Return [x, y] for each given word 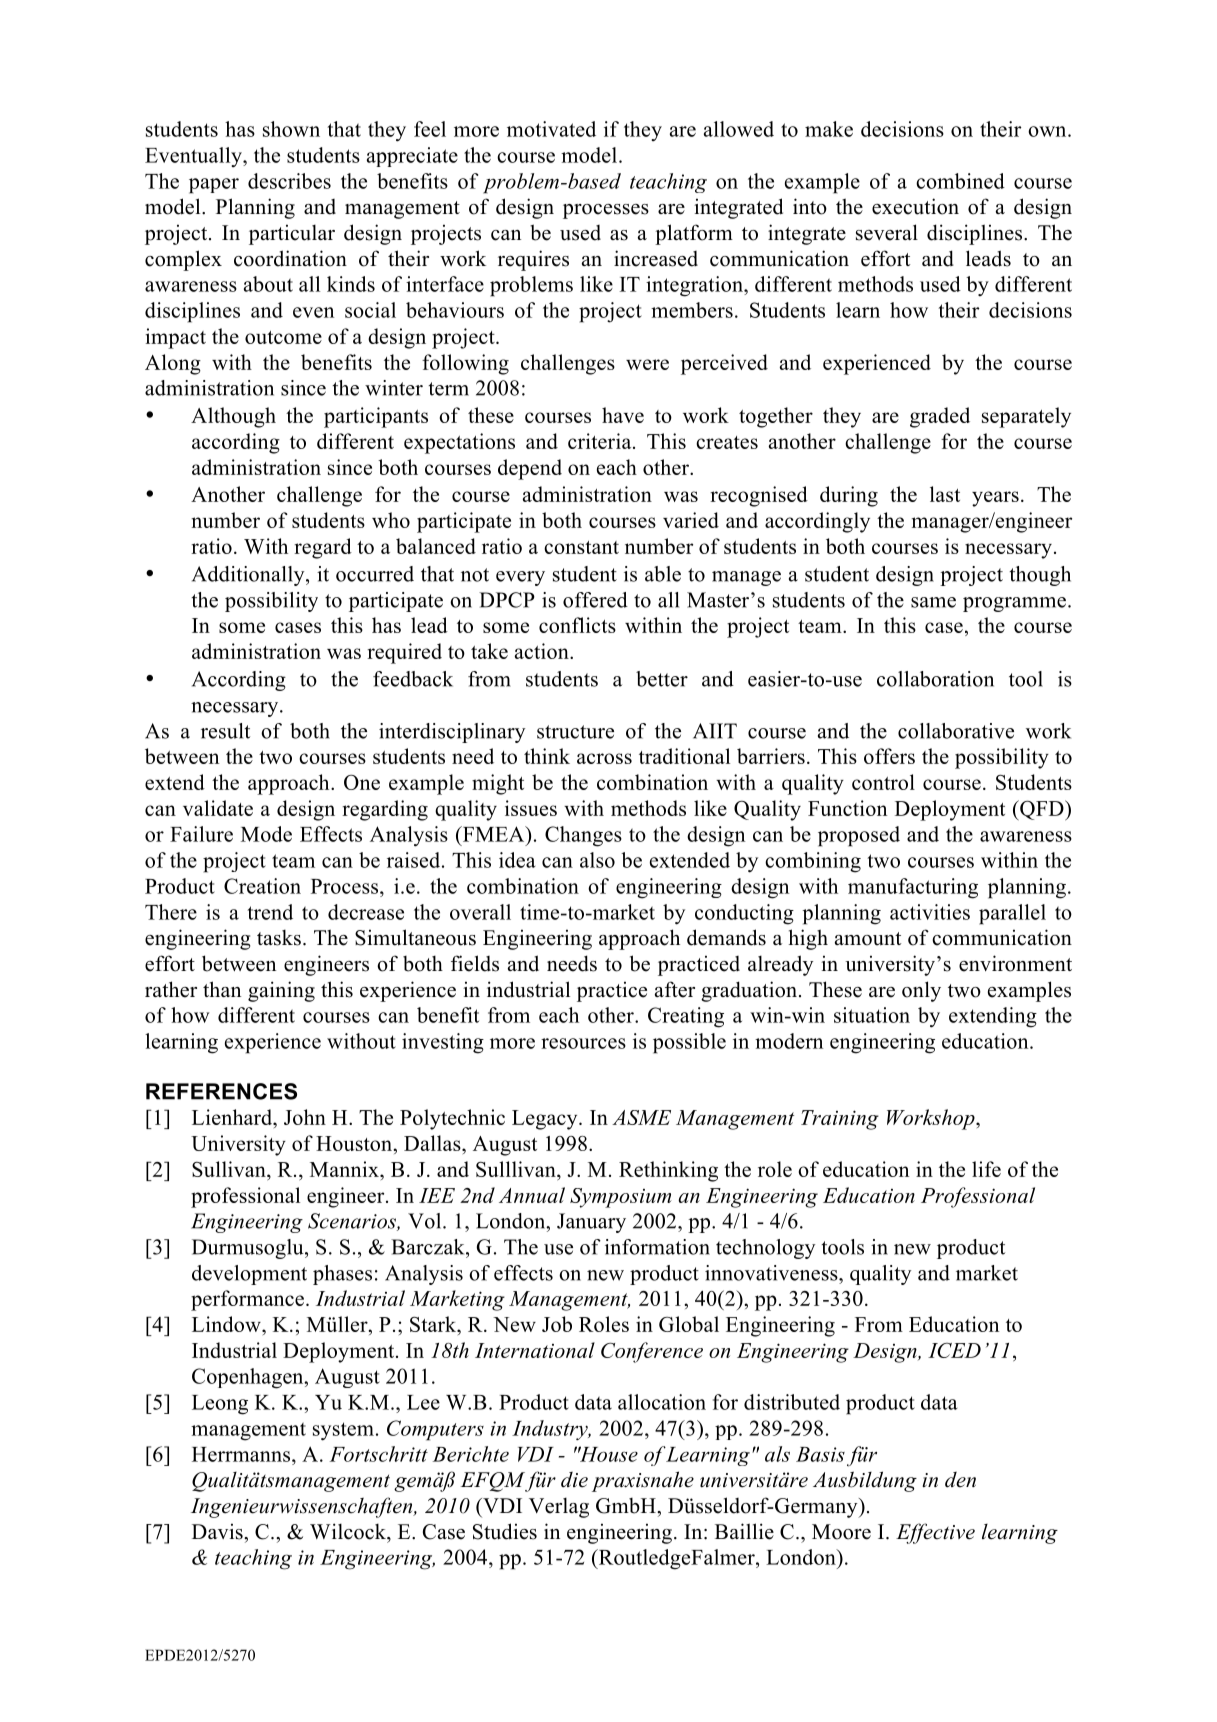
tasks [279, 938]
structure [575, 732]
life [986, 1169]
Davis [218, 1531]
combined [960, 181]
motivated [551, 129]
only [921, 991]
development [249, 1275]
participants [376, 417]
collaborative [956, 731]
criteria [601, 441]
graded [940, 417]
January [591, 1223]
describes [289, 181]
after [675, 989]
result [225, 731]
